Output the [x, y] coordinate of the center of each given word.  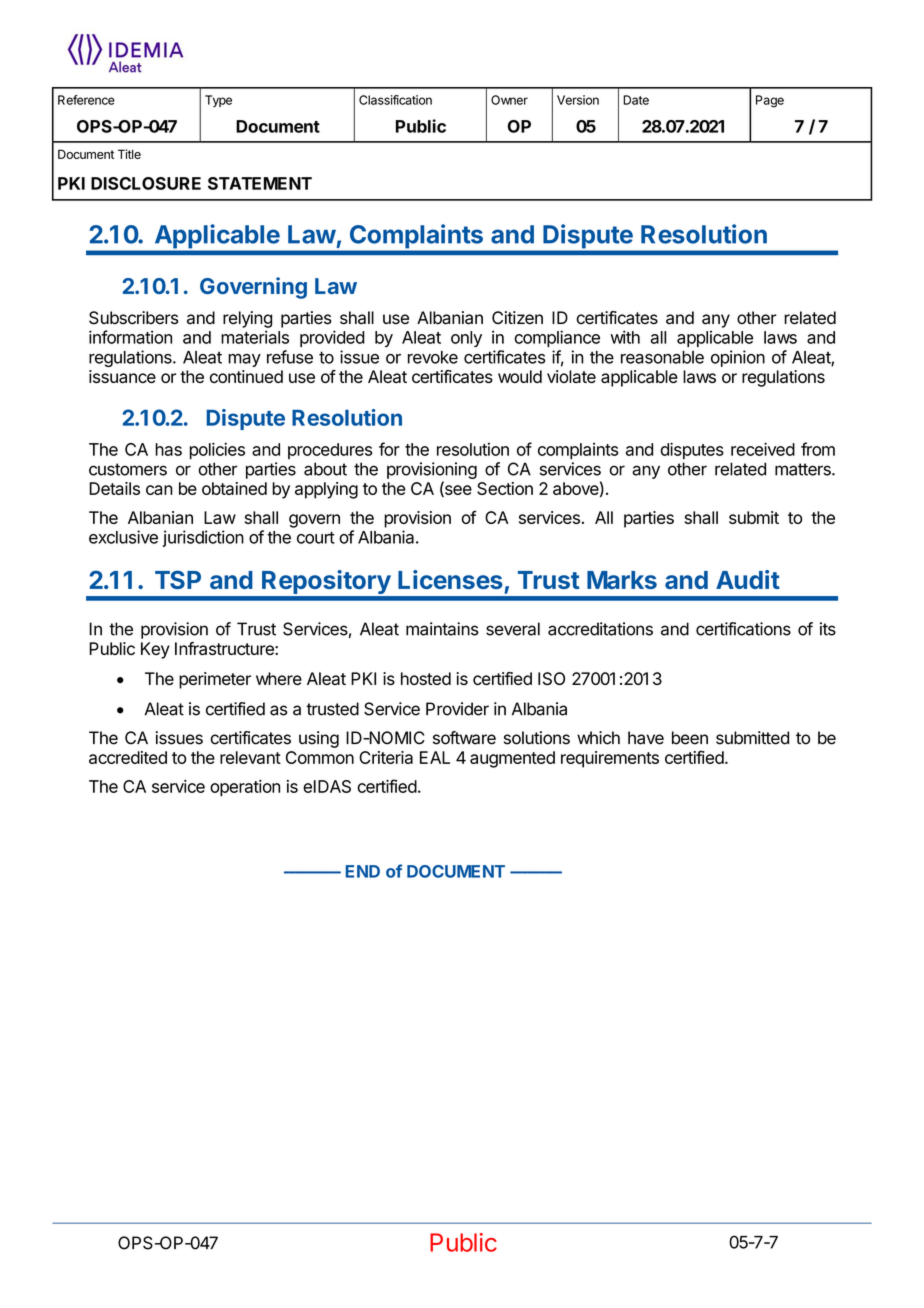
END [363, 871]
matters [804, 469]
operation [245, 788]
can [159, 490]
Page [770, 101]
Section [505, 488]
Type [218, 101]
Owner [509, 100]
